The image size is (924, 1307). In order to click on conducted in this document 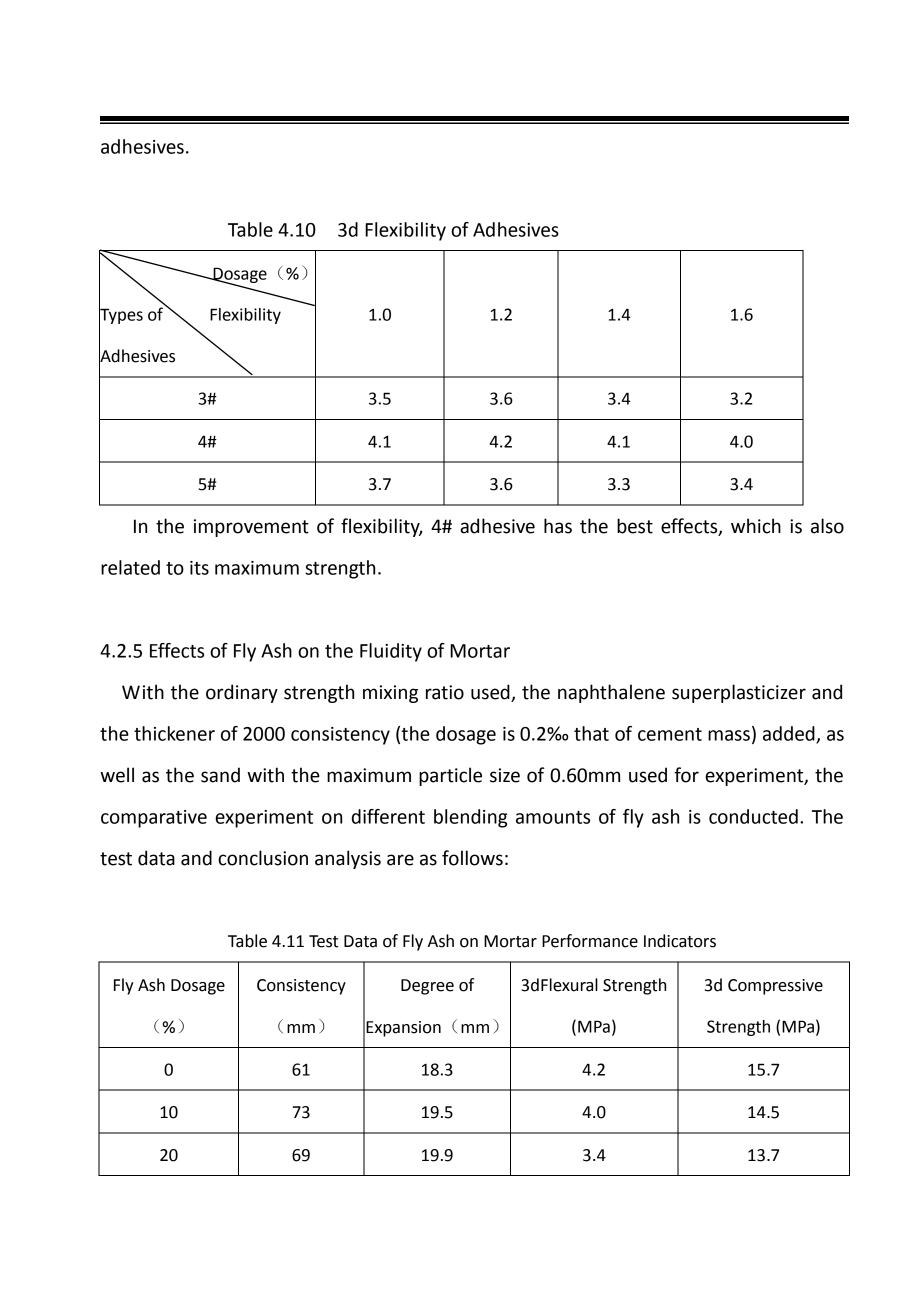, I will do `click(753, 816)`.
